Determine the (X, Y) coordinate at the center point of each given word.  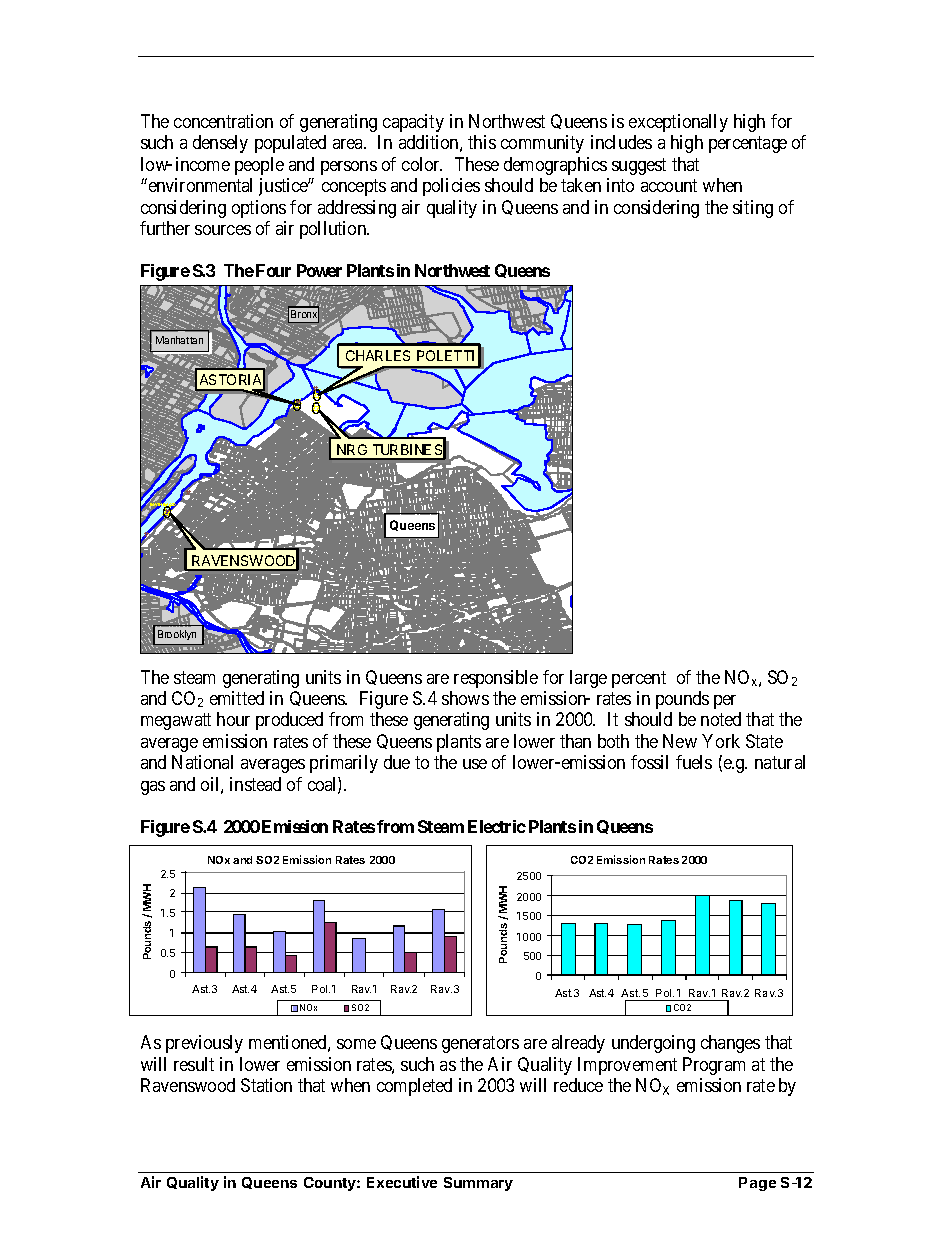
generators (480, 1044)
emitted (237, 698)
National (202, 762)
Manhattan (179, 340)
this (482, 142)
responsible (496, 679)
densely (220, 144)
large (588, 679)
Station (266, 1085)
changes (730, 1044)
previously (204, 1044)
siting (753, 209)
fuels (694, 762)
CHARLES (378, 355)
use (475, 764)
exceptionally (678, 123)
